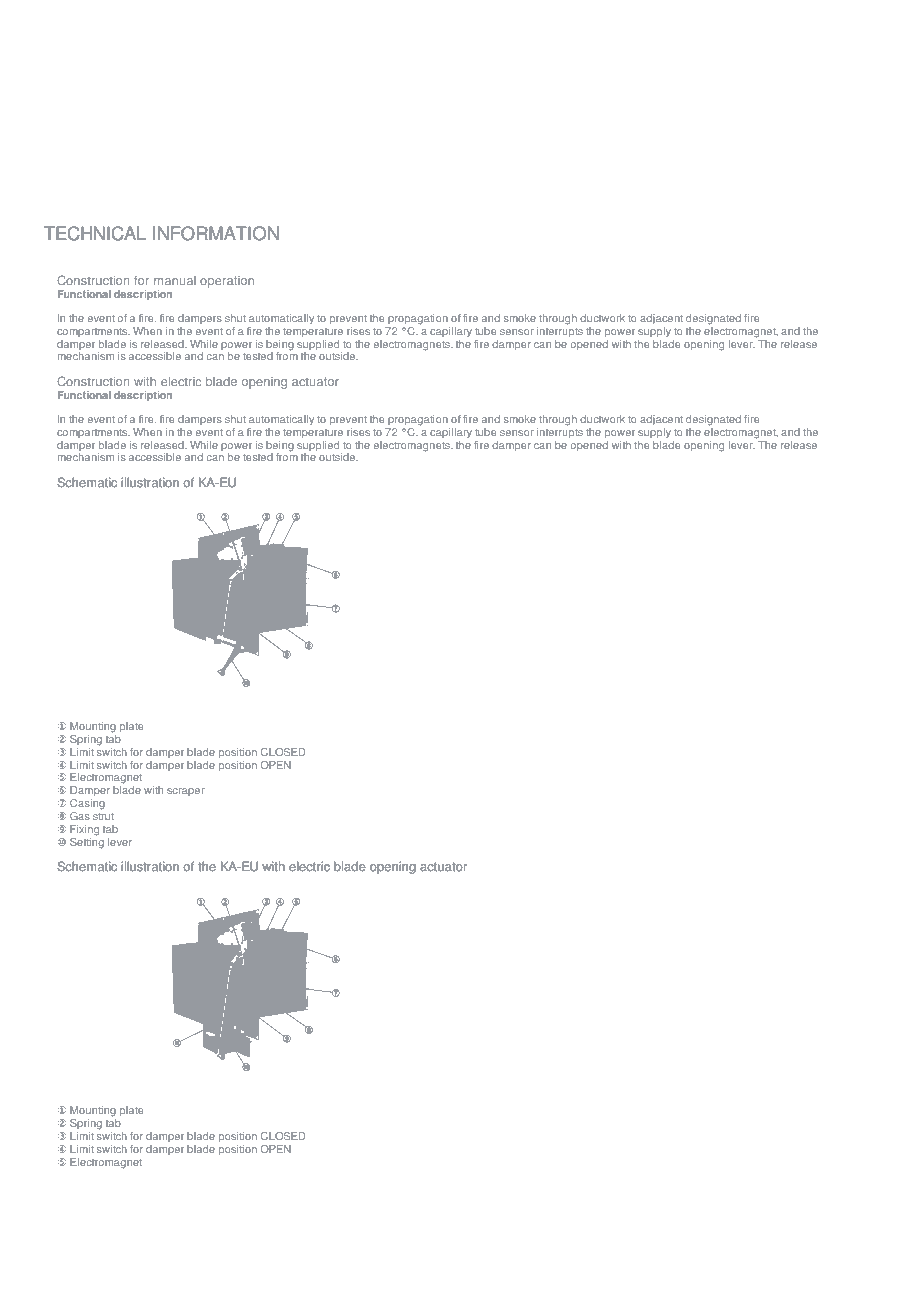 The width and height of the screenshot is (924, 1308). I want to click on TECHNICAL, so click(95, 233).
